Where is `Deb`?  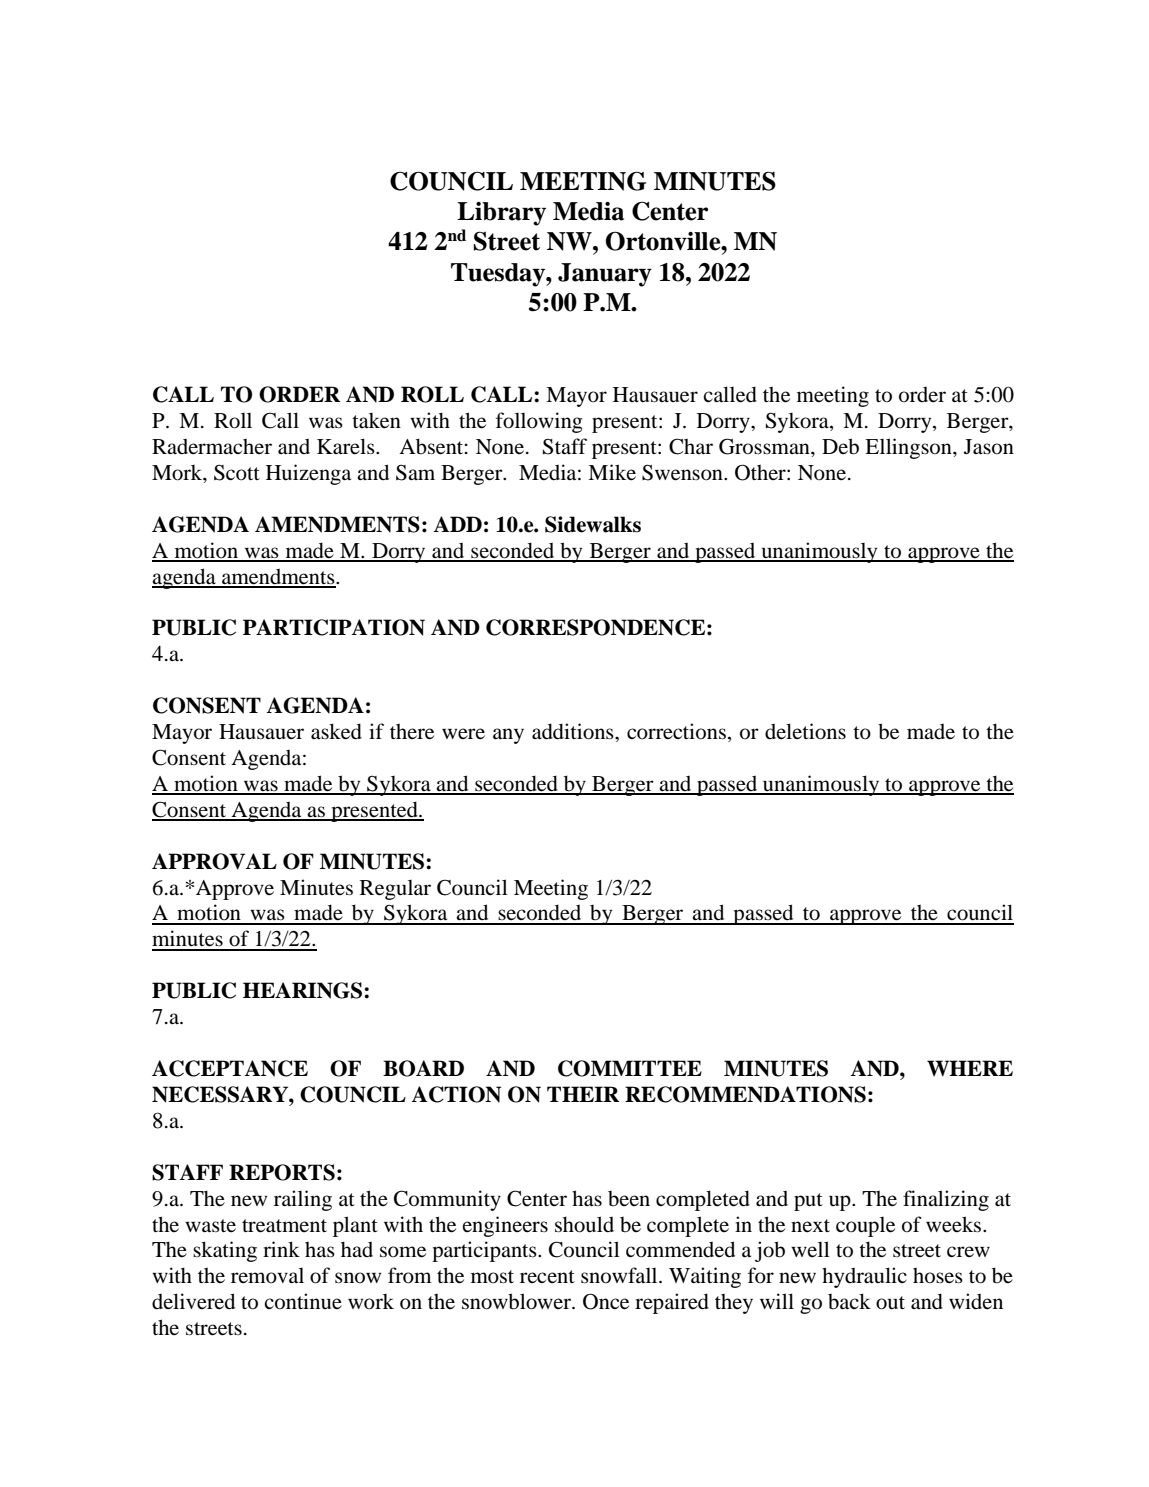 Deb is located at coordinates (840, 446).
